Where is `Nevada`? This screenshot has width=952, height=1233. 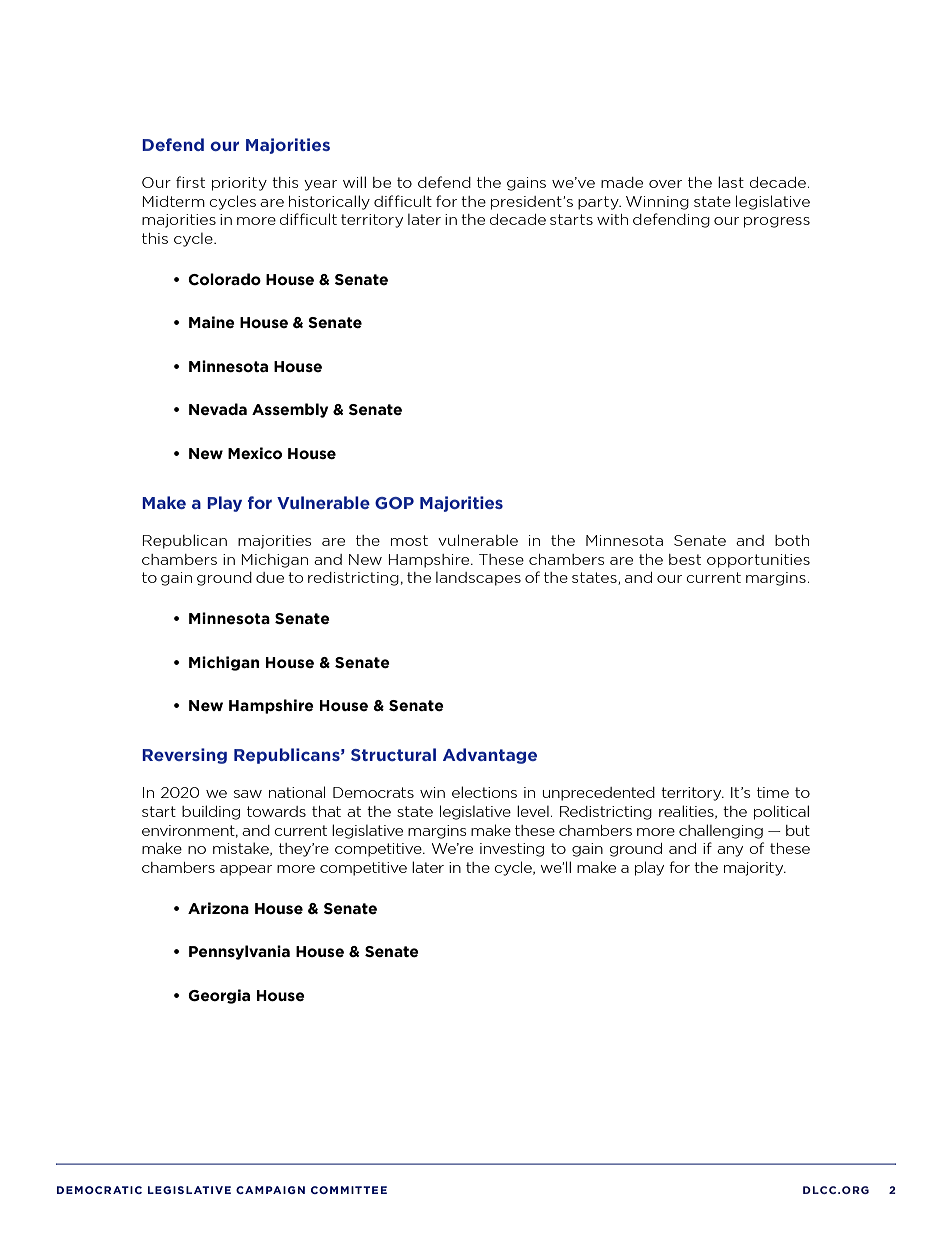
Nevada is located at coordinates (218, 409).
